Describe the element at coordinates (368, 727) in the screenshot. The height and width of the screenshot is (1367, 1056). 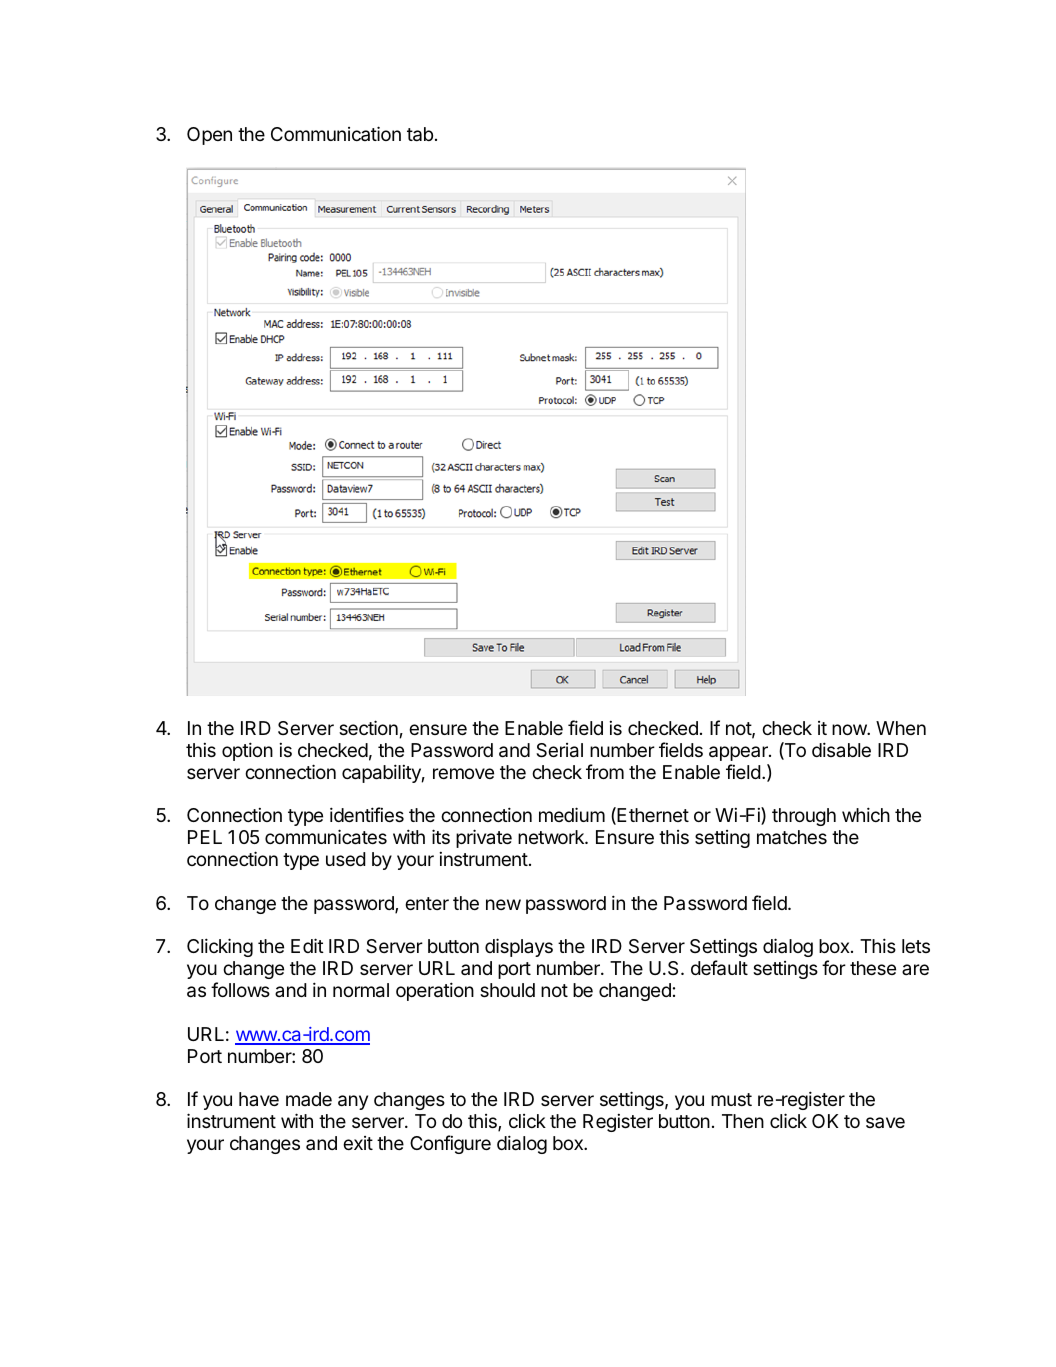
I see `section` at that location.
